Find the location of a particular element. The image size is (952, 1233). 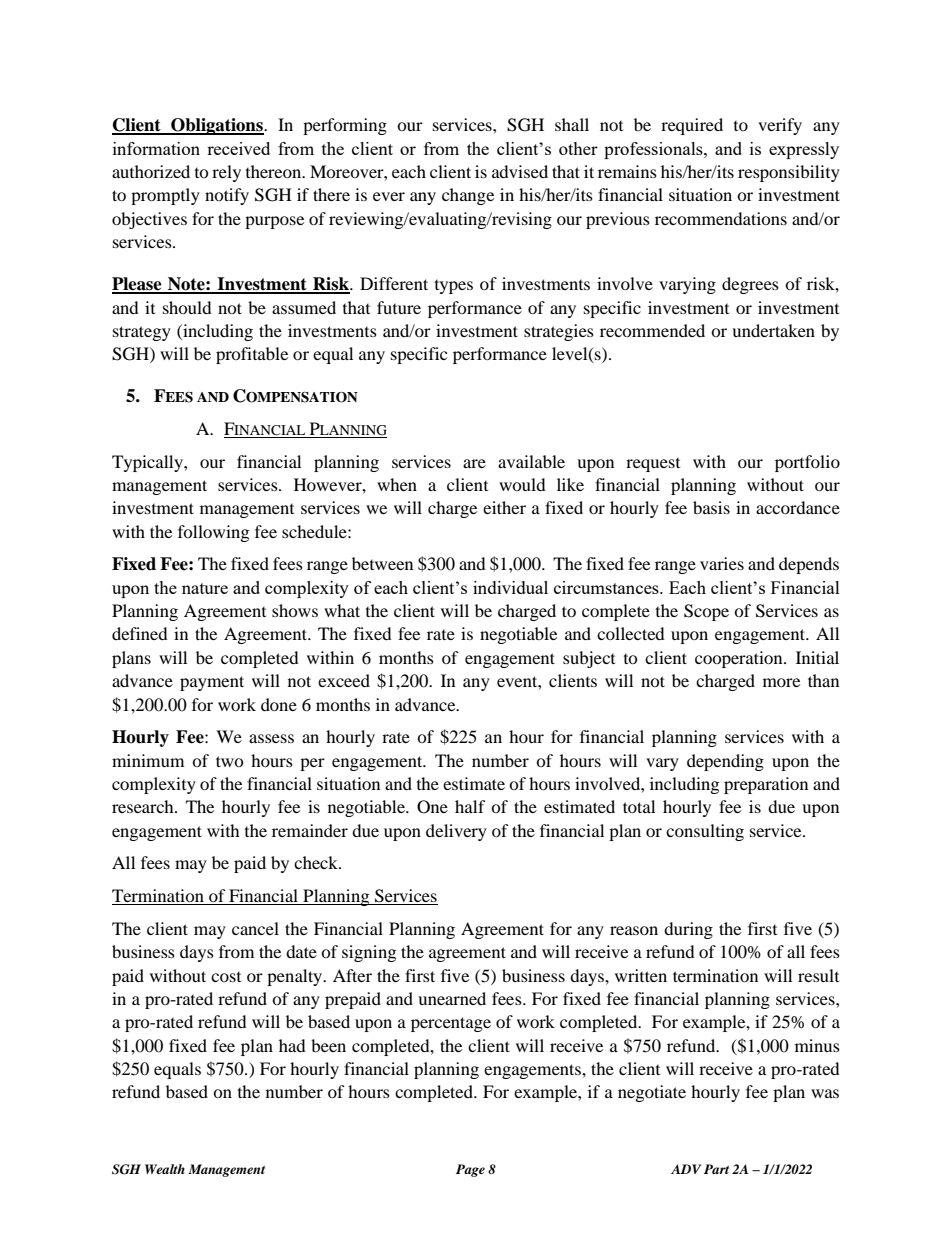

delivery is located at coordinates (456, 832).
